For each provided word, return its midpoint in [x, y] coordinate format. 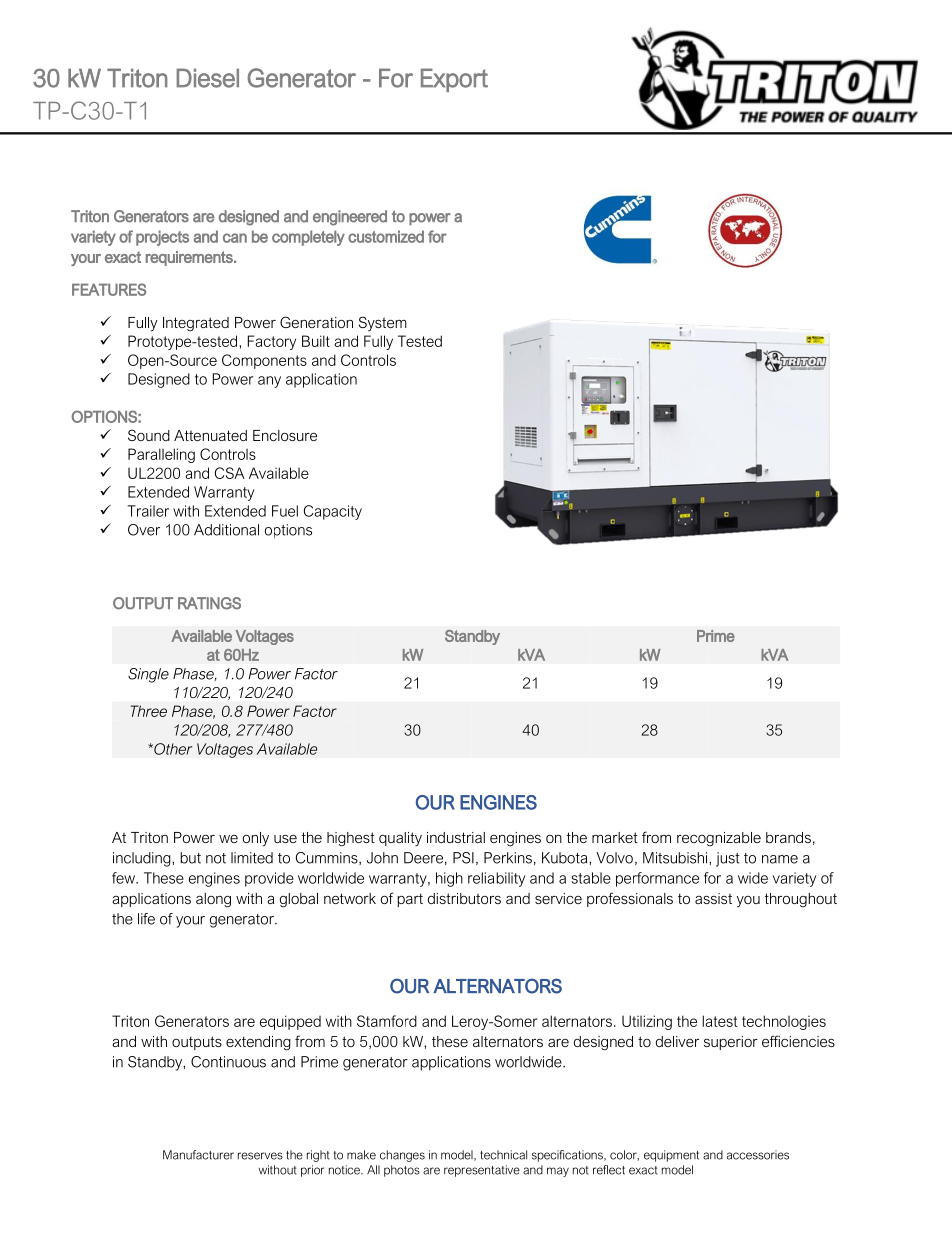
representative [482, 1171]
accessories [758, 1155]
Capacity [333, 512]
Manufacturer [198, 1155]
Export [454, 80]
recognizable [719, 839]
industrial [456, 837]
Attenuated [210, 435]
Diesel [207, 78]
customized [386, 236]
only [256, 839]
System [383, 323]
